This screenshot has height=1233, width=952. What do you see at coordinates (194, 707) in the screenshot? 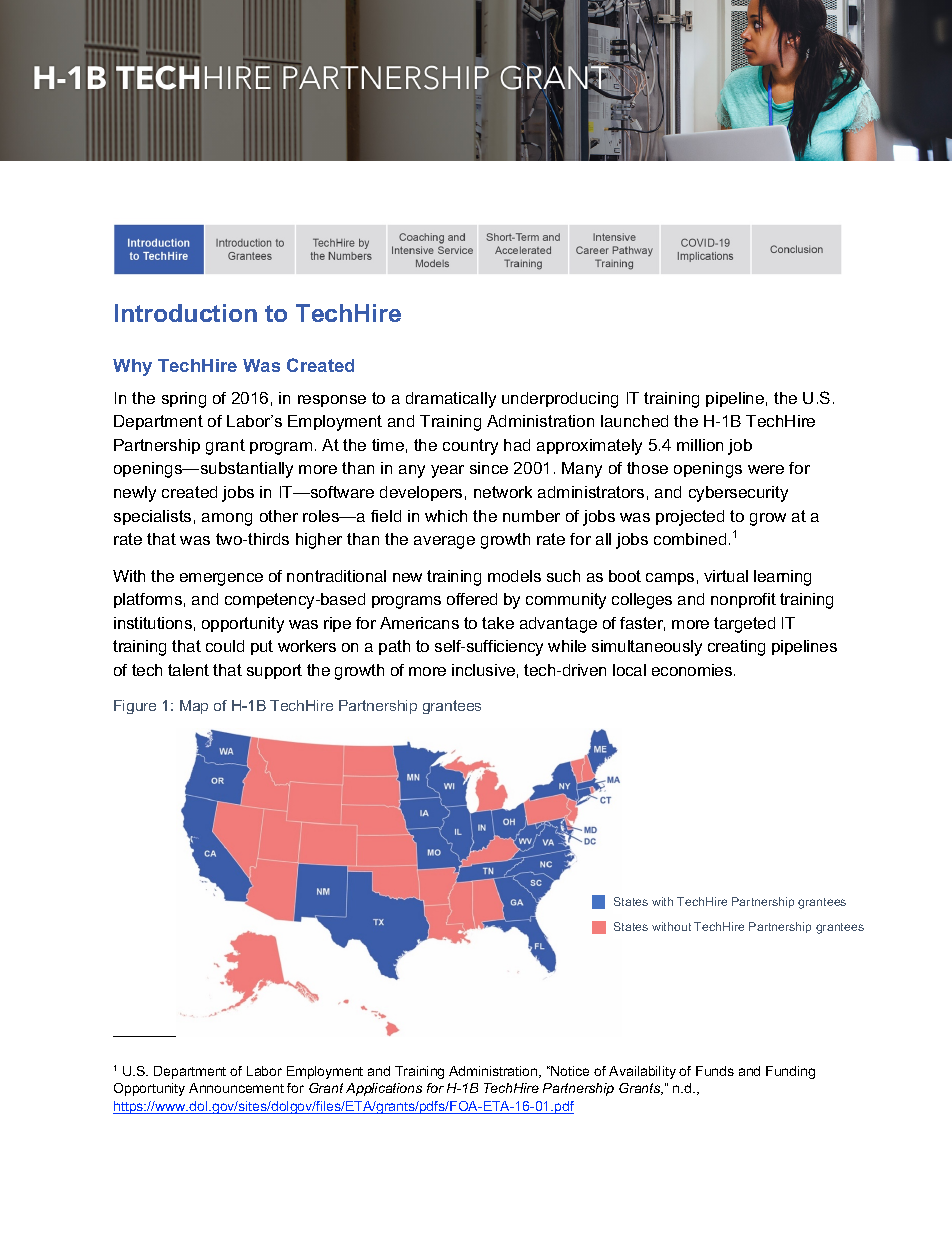
I see `Map` at bounding box center [194, 707].
